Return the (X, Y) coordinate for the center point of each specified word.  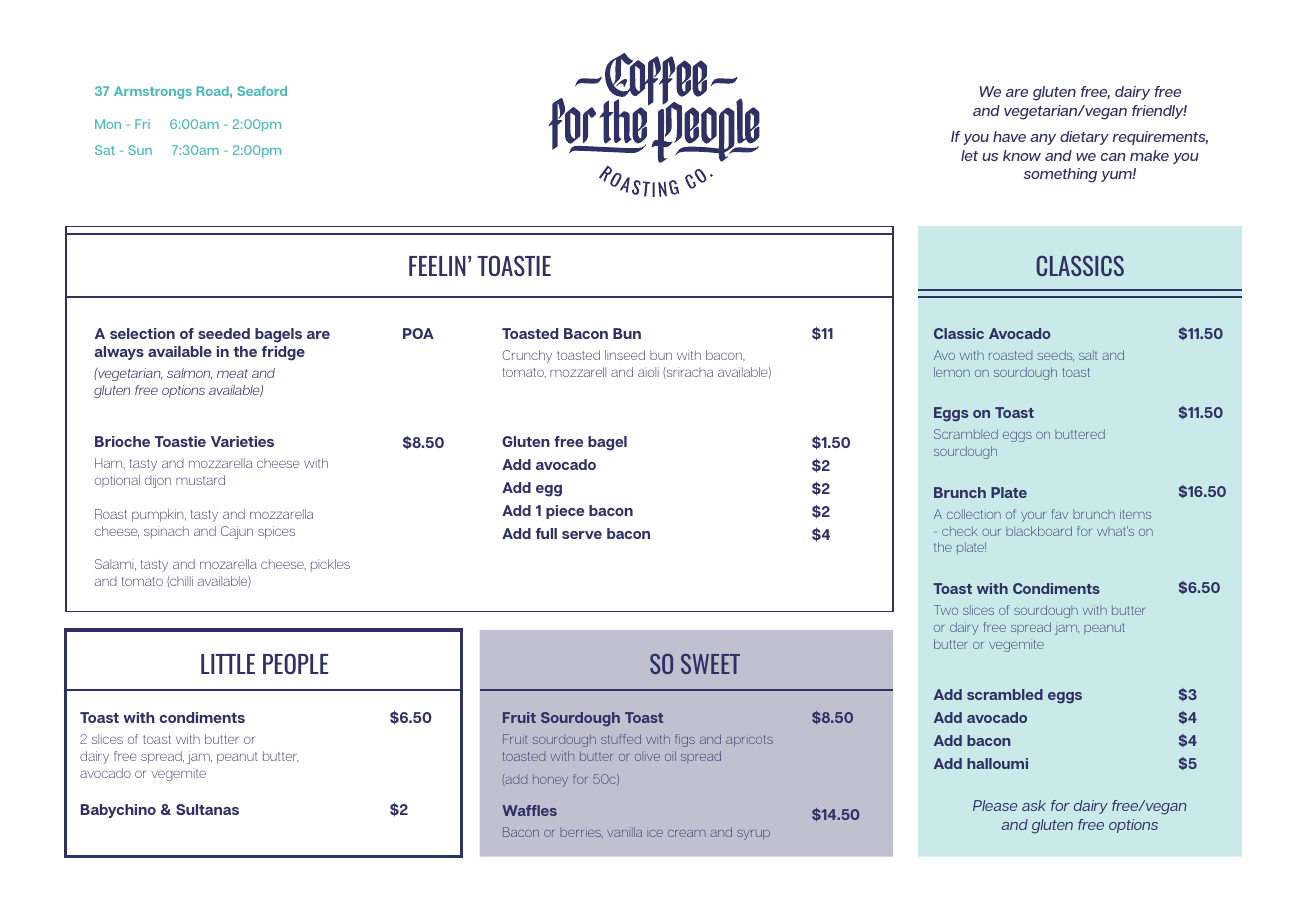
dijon (158, 481)
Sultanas (207, 809)
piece (565, 512)
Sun (140, 150)
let (969, 155)
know (1022, 155)
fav (1060, 514)
